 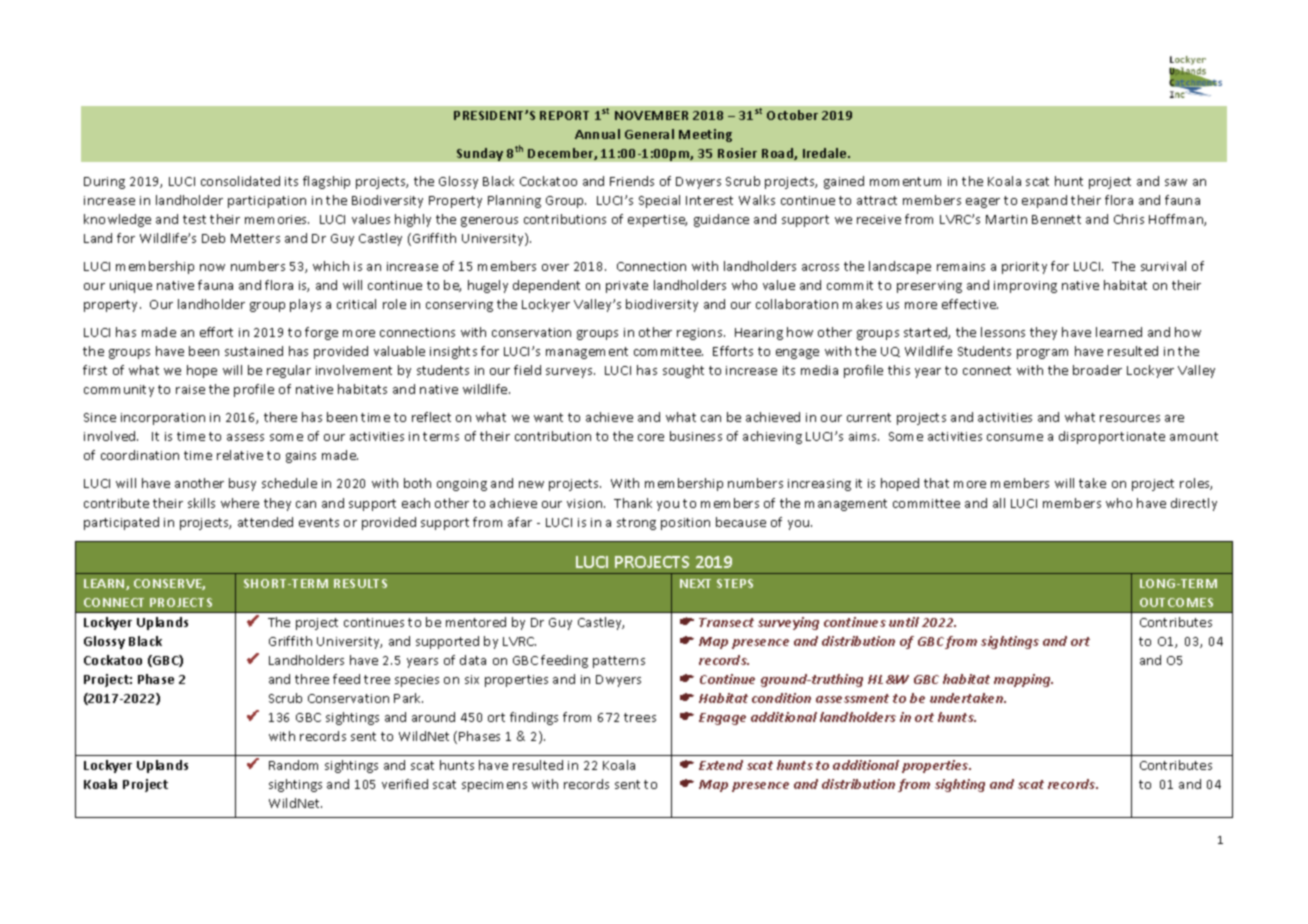 I want to click on General, so click(x=649, y=134).
